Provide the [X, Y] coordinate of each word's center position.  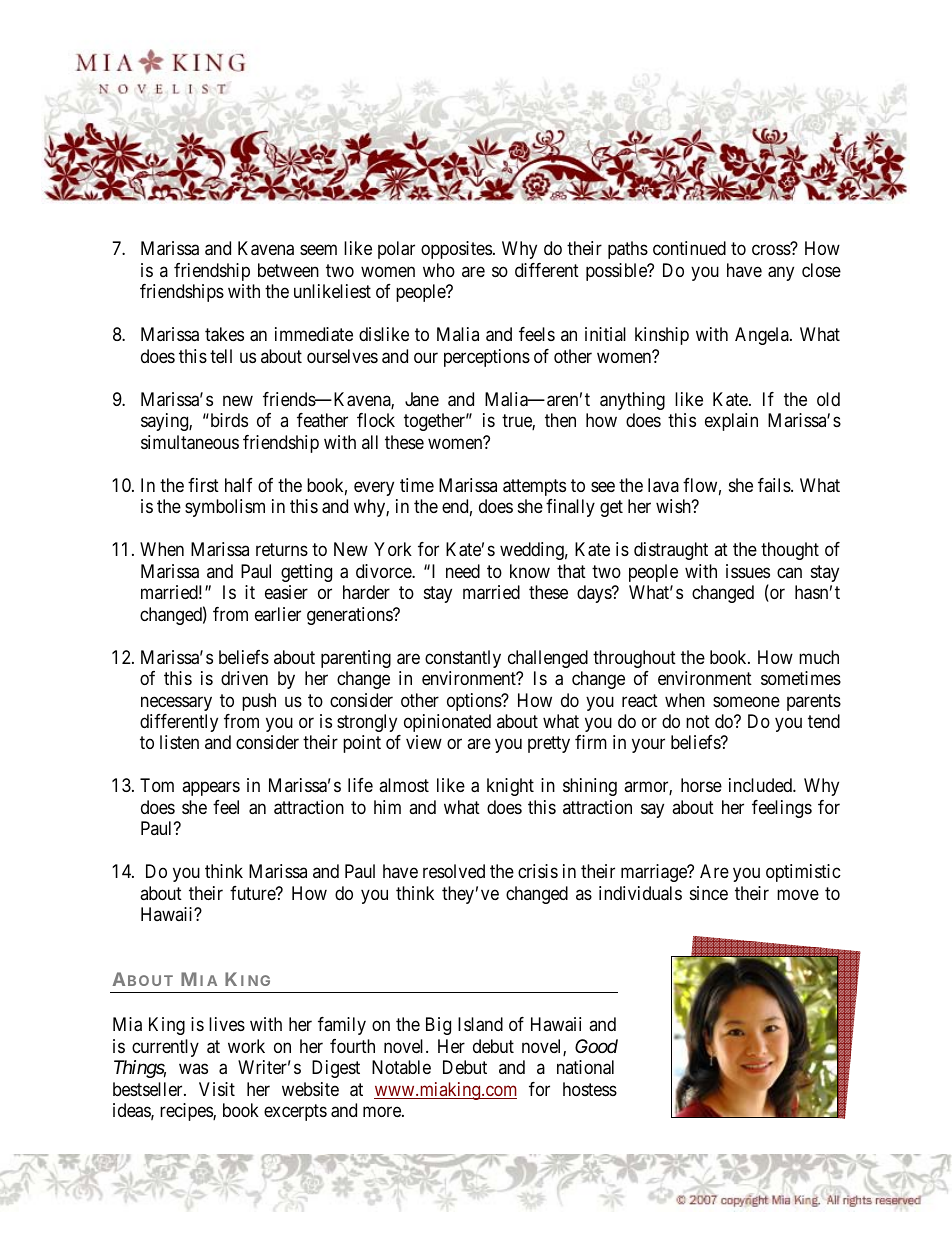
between [288, 270]
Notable [401, 1067]
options [475, 702]
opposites [456, 250]
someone [746, 701]
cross [771, 250]
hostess [590, 1089]
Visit [217, 1089]
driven [244, 678]
